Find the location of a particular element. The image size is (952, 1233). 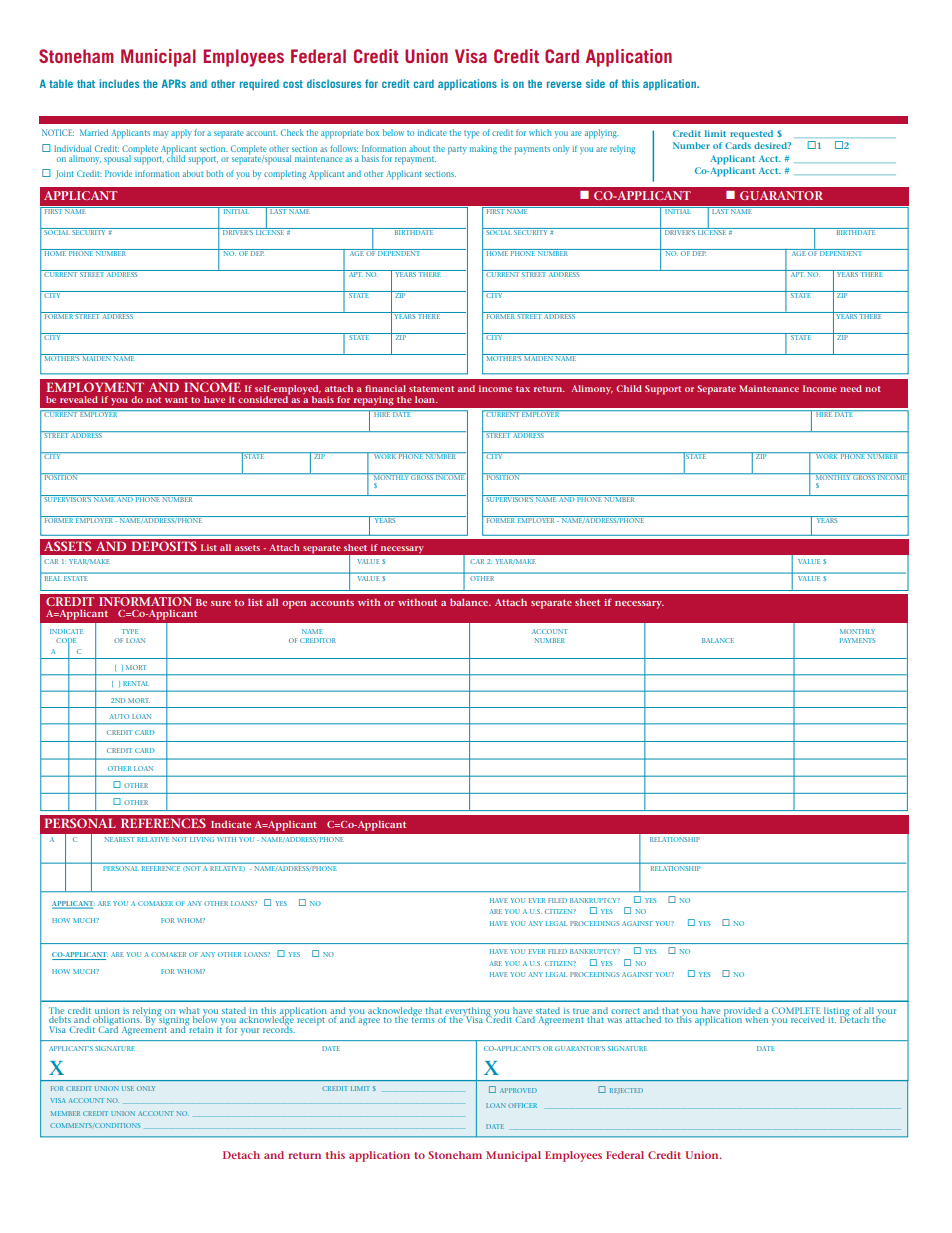

party is located at coordinates (457, 150).
